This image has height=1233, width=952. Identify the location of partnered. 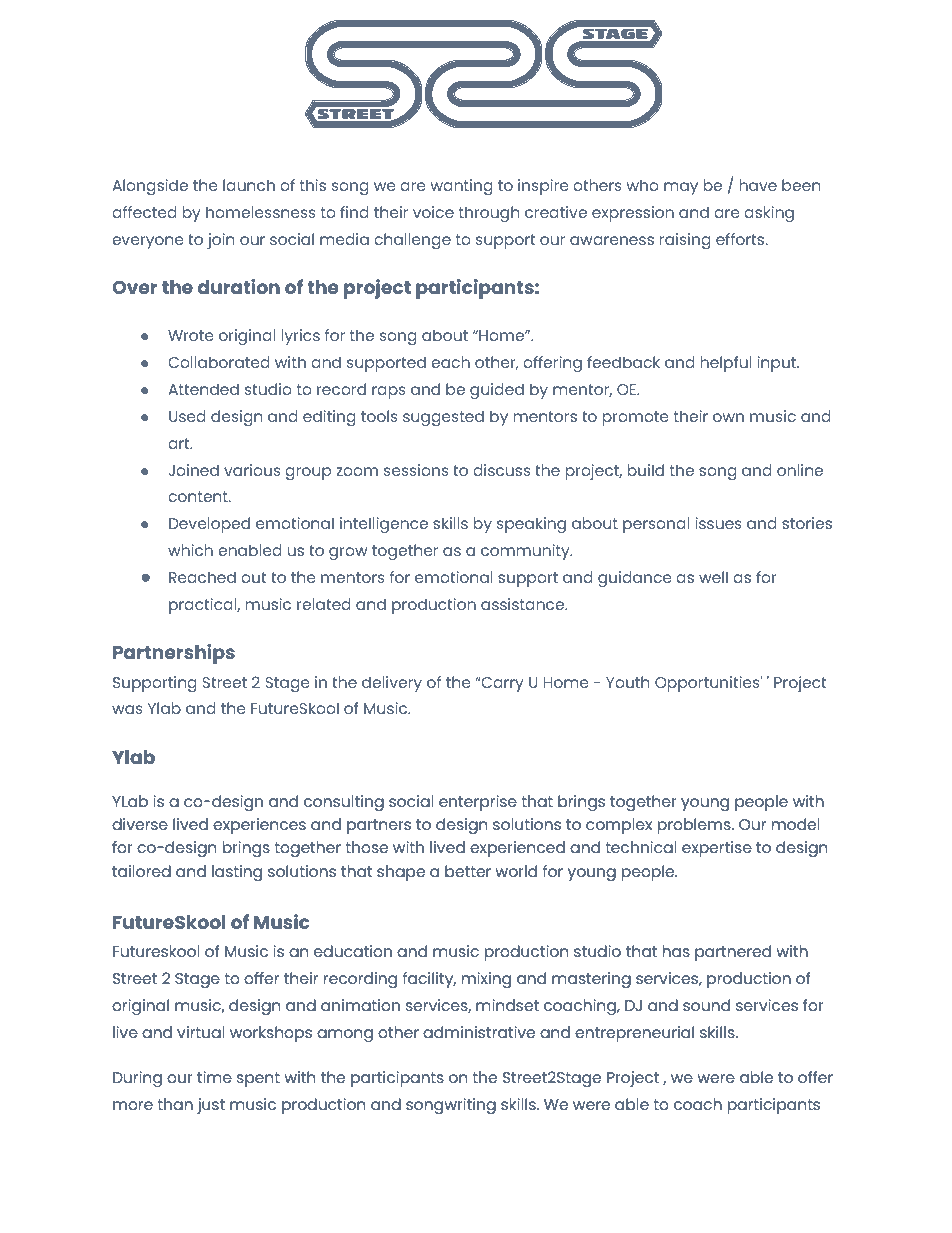
(733, 953).
